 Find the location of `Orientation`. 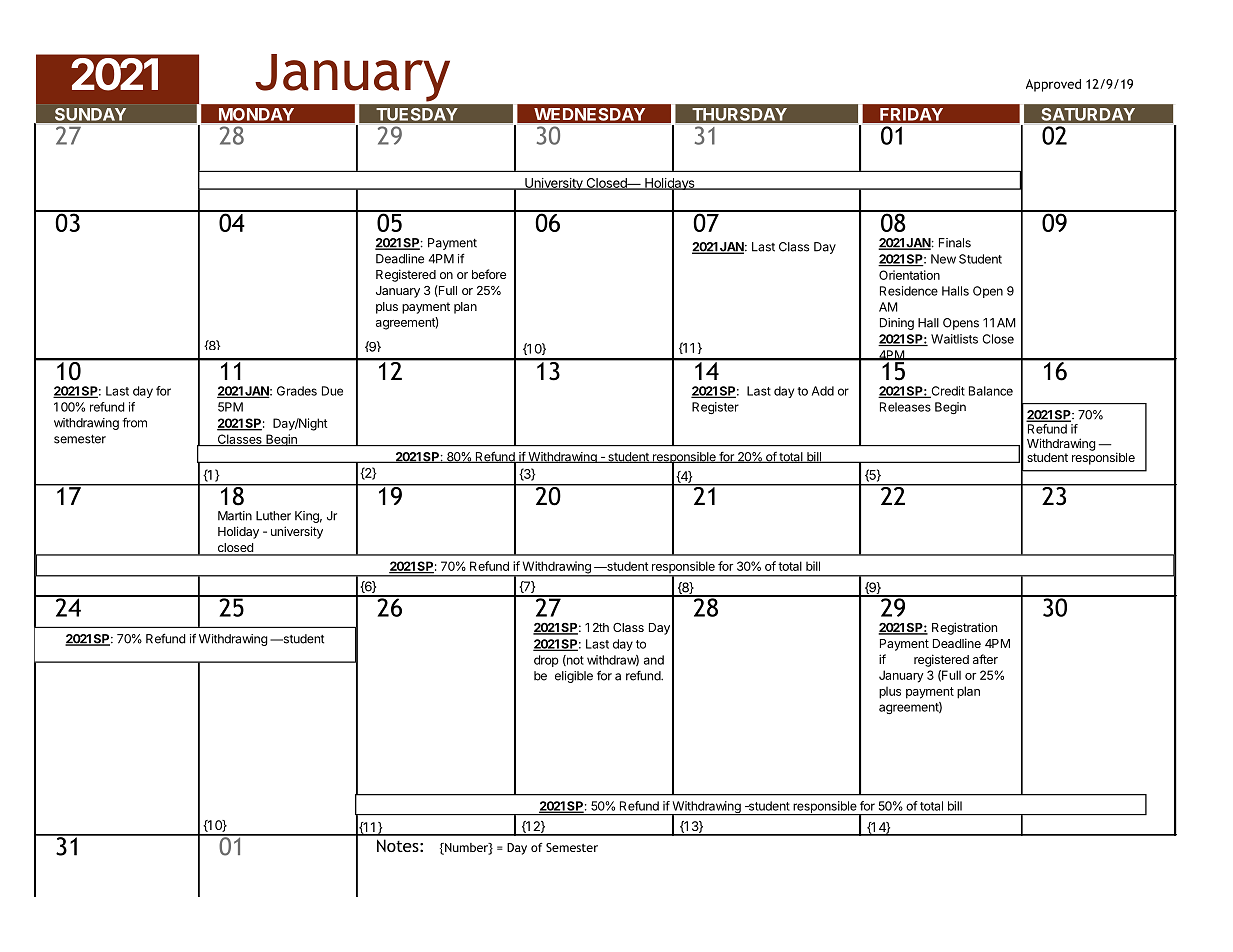

Orientation is located at coordinates (909, 275).
